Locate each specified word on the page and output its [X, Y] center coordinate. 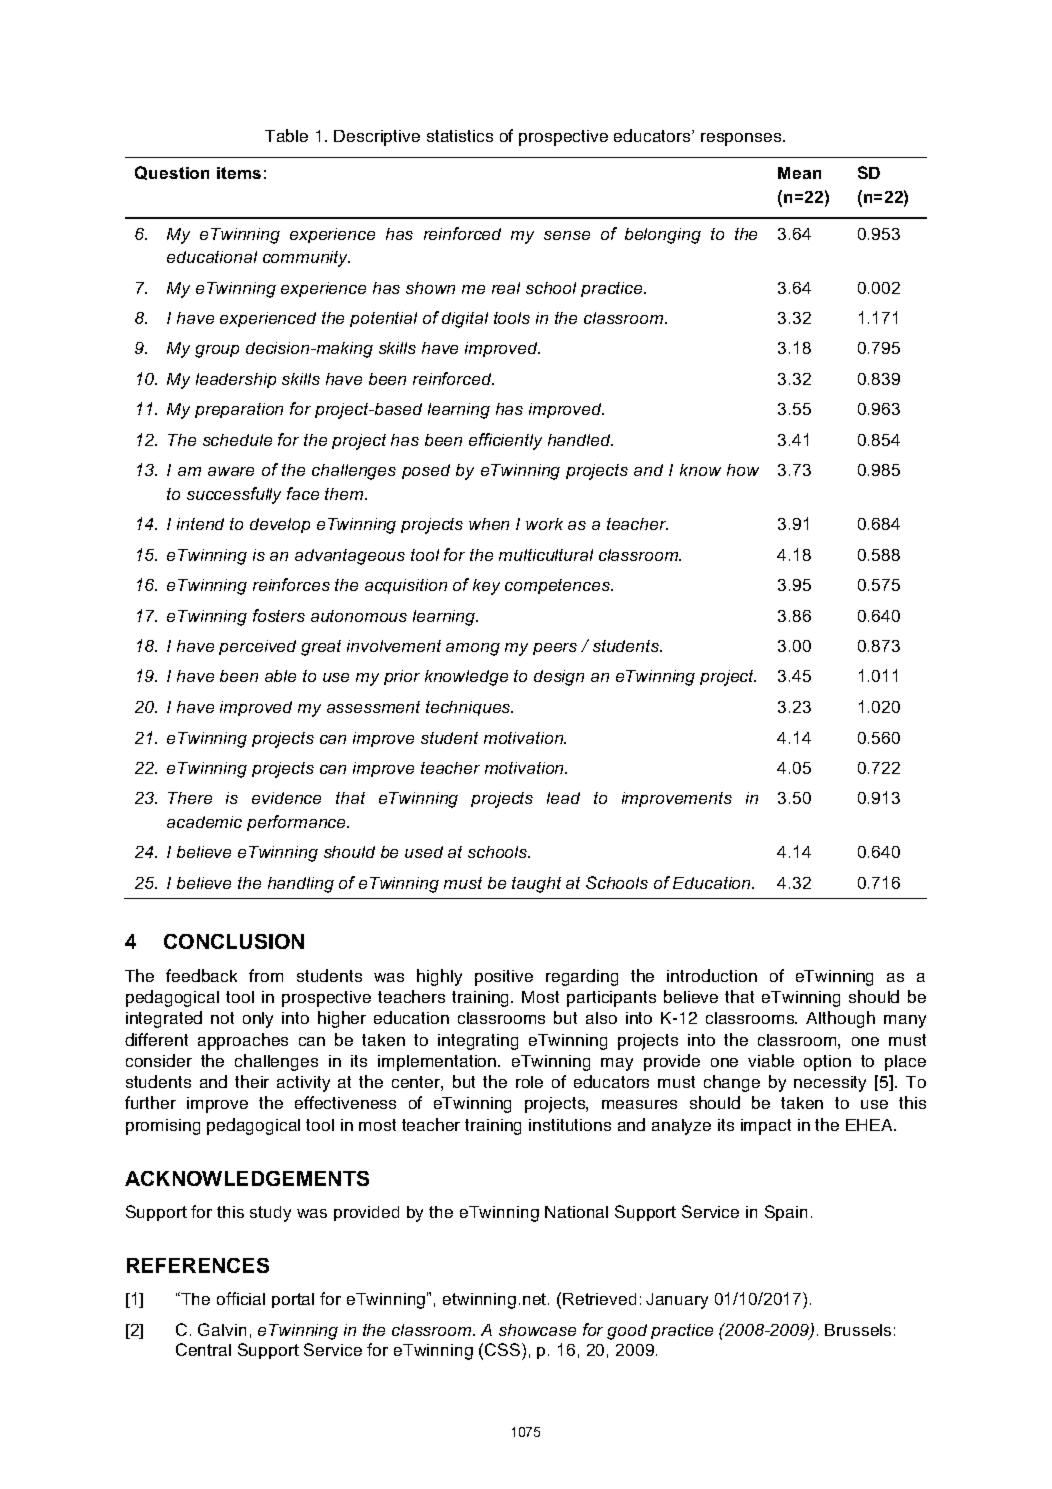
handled [580, 440]
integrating [478, 1042]
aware [231, 471]
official [241, 1298]
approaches [243, 1041]
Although [840, 1019]
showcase [537, 1330]
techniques [469, 708]
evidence [286, 798]
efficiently [505, 441]
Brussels [858, 1330]
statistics [460, 136]
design [559, 678]
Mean [799, 173]
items [239, 173]
